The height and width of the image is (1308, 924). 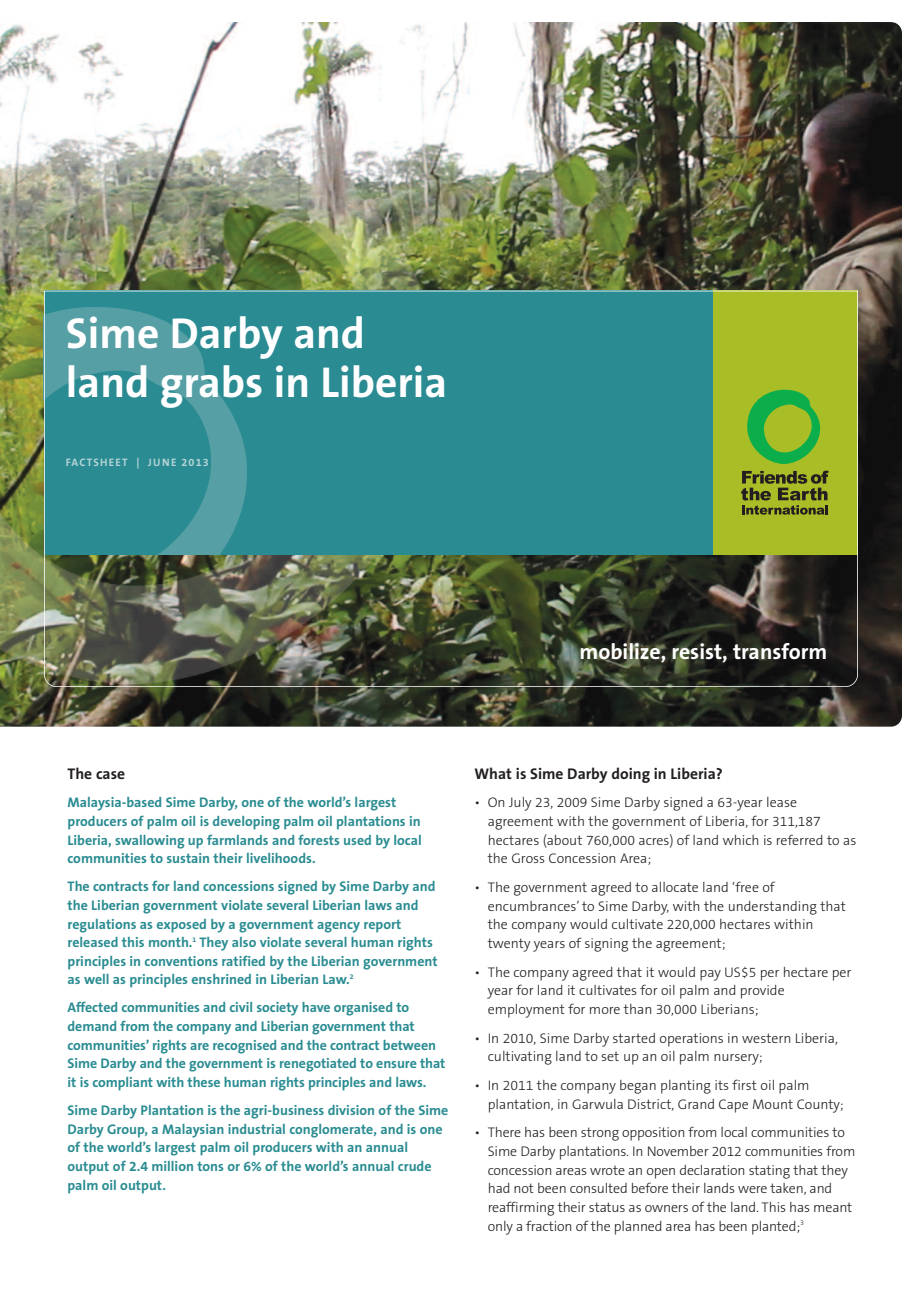 What do you see at coordinates (172, 1166) in the image?
I see `million` at bounding box center [172, 1166].
